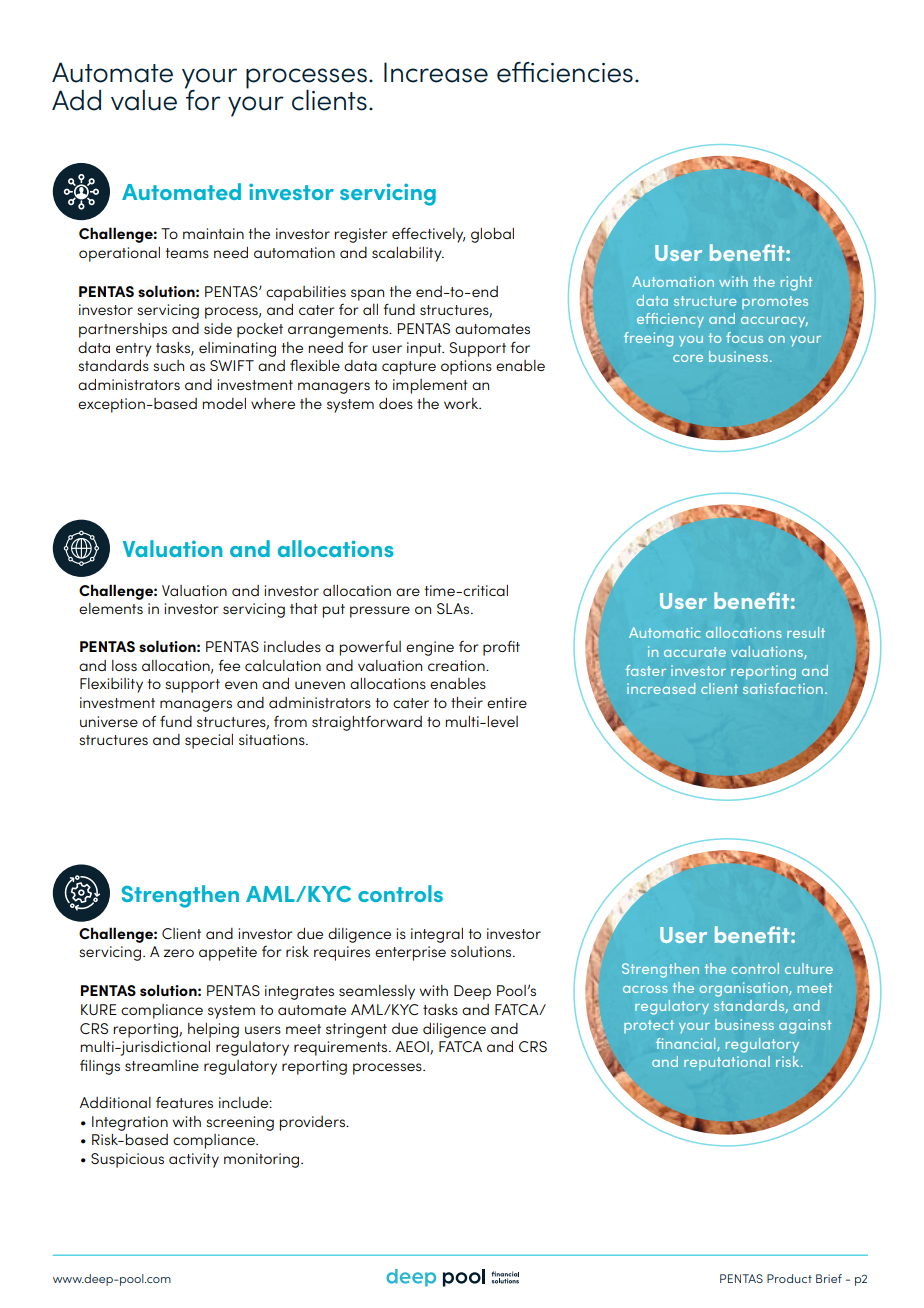  What do you see at coordinates (144, 100) in the screenshot?
I see `value` at bounding box center [144, 100].
